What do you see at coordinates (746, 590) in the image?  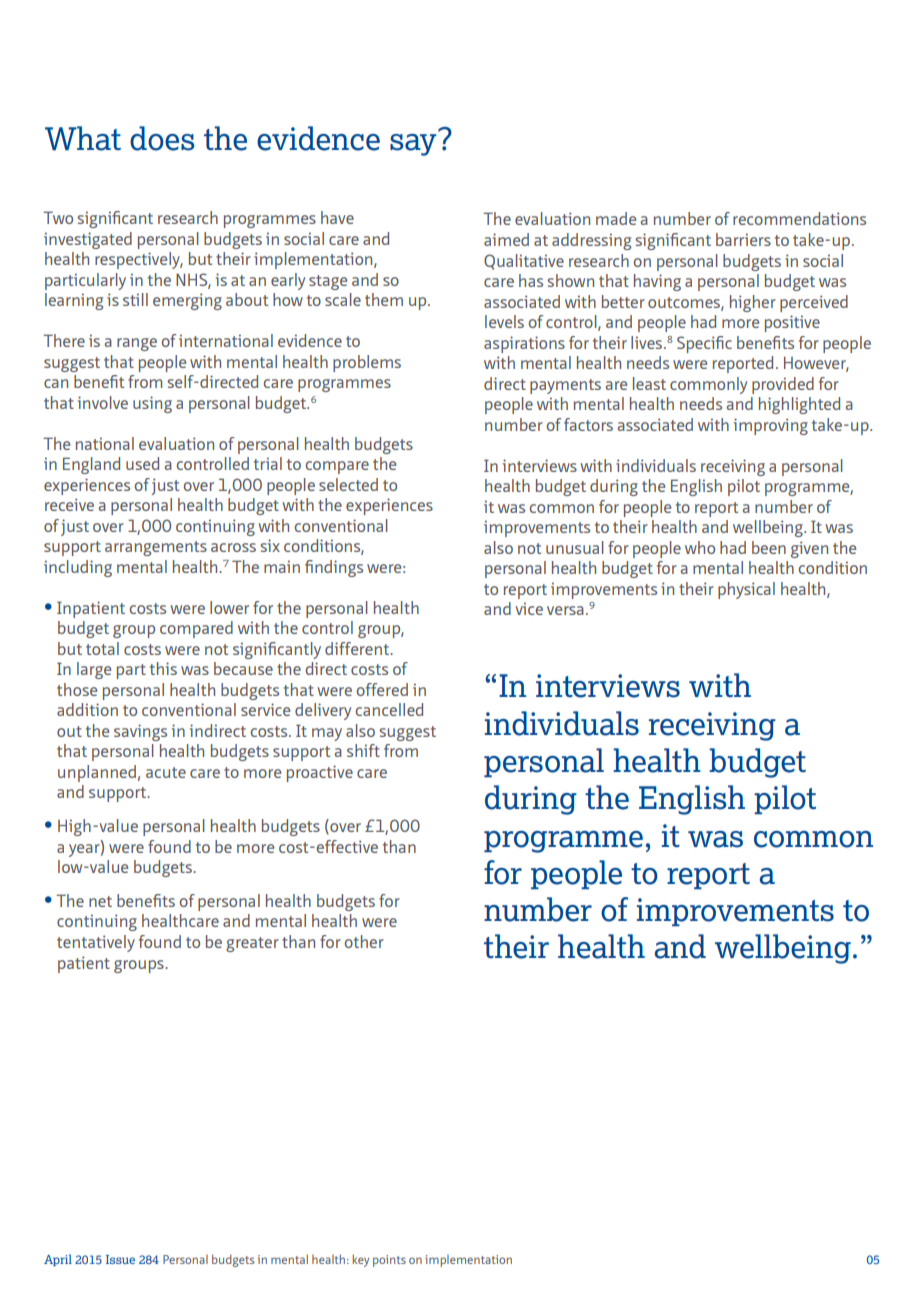 I see `physical` at bounding box center [746, 590].
